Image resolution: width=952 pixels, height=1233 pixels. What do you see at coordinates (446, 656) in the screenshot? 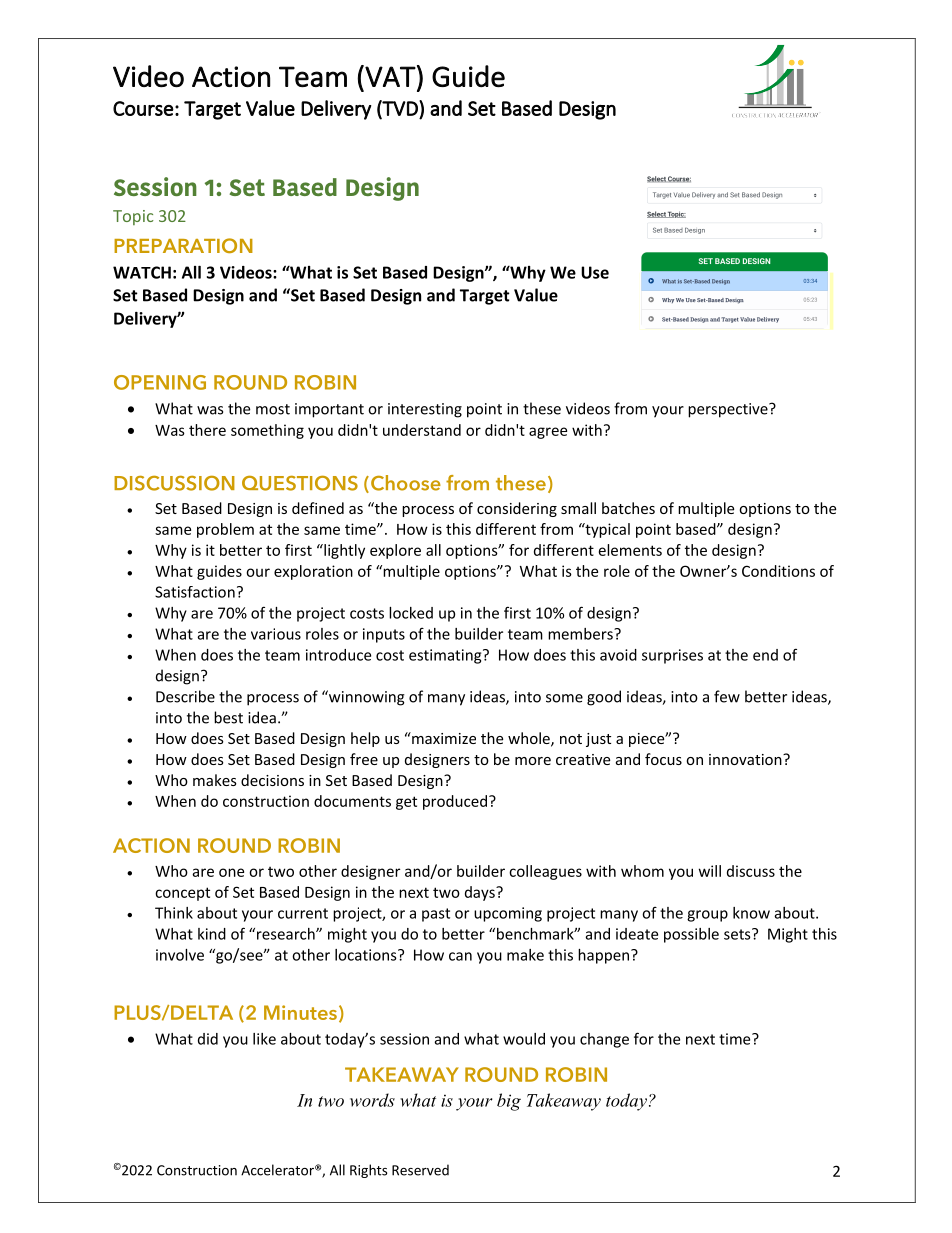
I see `estimating` at bounding box center [446, 656].
